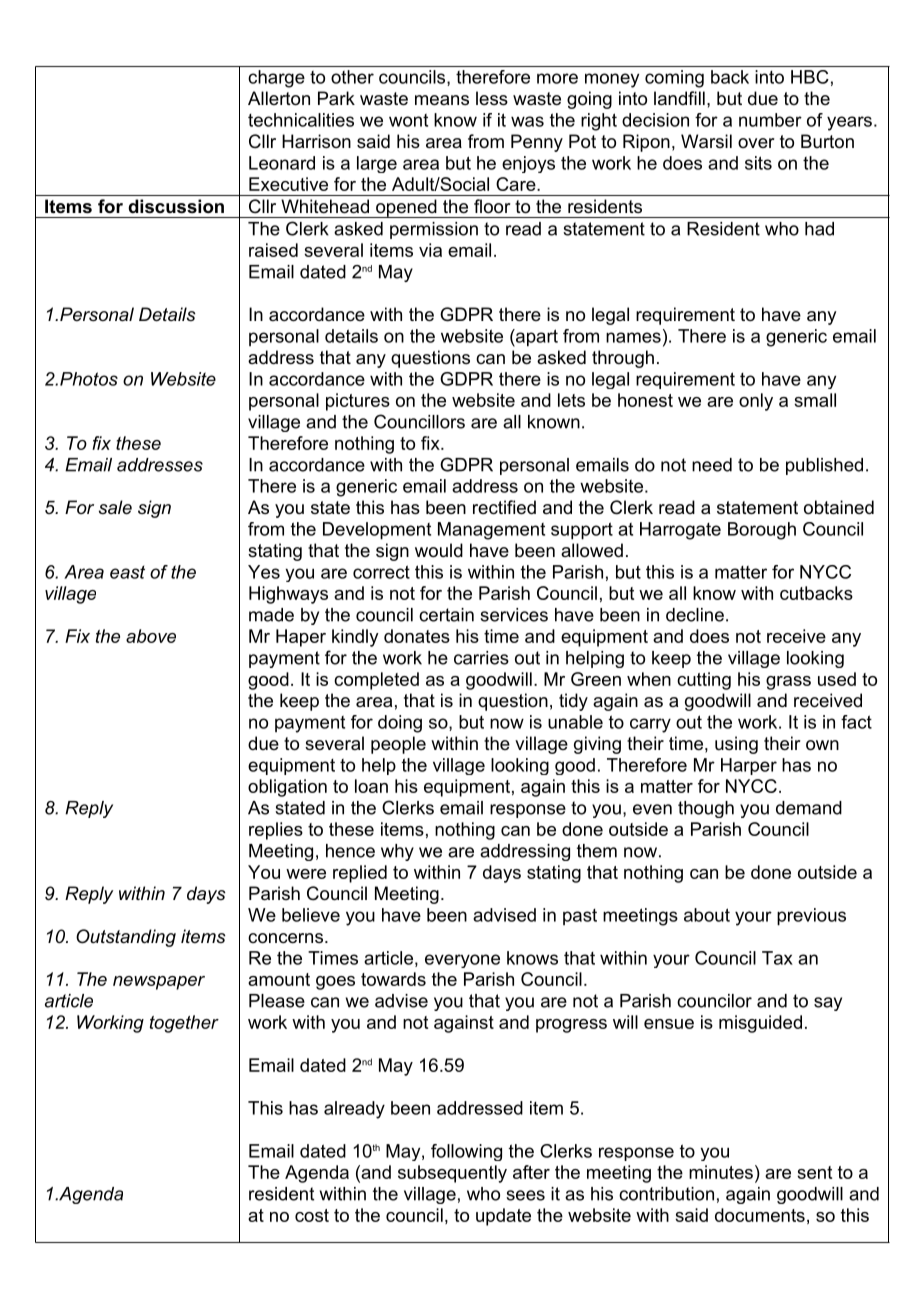 This screenshot has width=924, height=1307. What do you see at coordinates (760, 1215) in the screenshot?
I see `documents` at bounding box center [760, 1215].
